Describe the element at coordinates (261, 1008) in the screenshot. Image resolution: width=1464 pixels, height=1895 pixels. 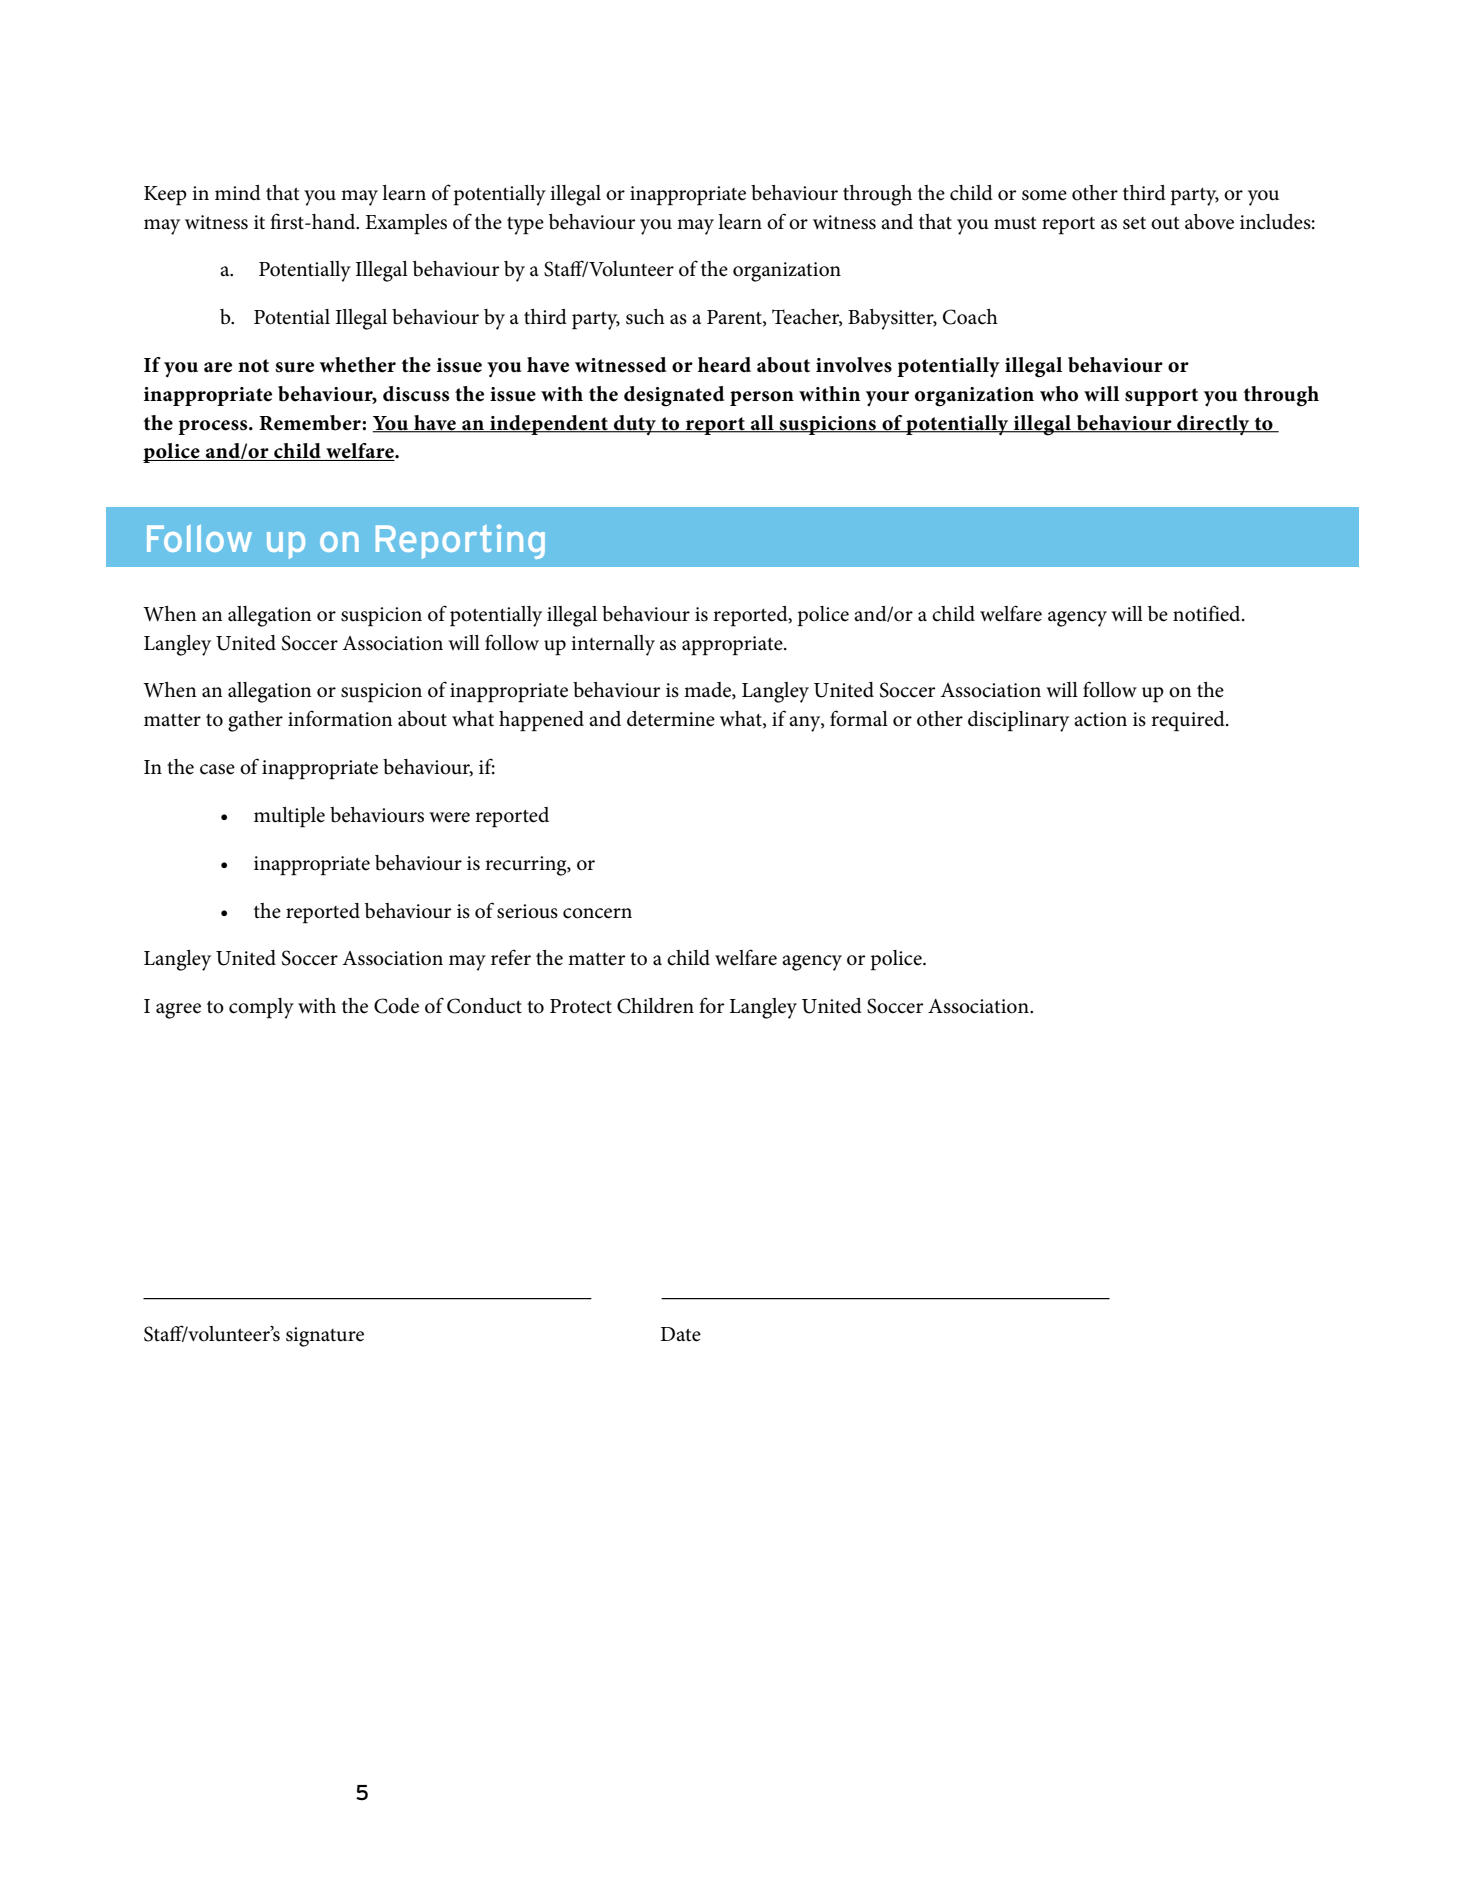
I see `comply` at that location.
